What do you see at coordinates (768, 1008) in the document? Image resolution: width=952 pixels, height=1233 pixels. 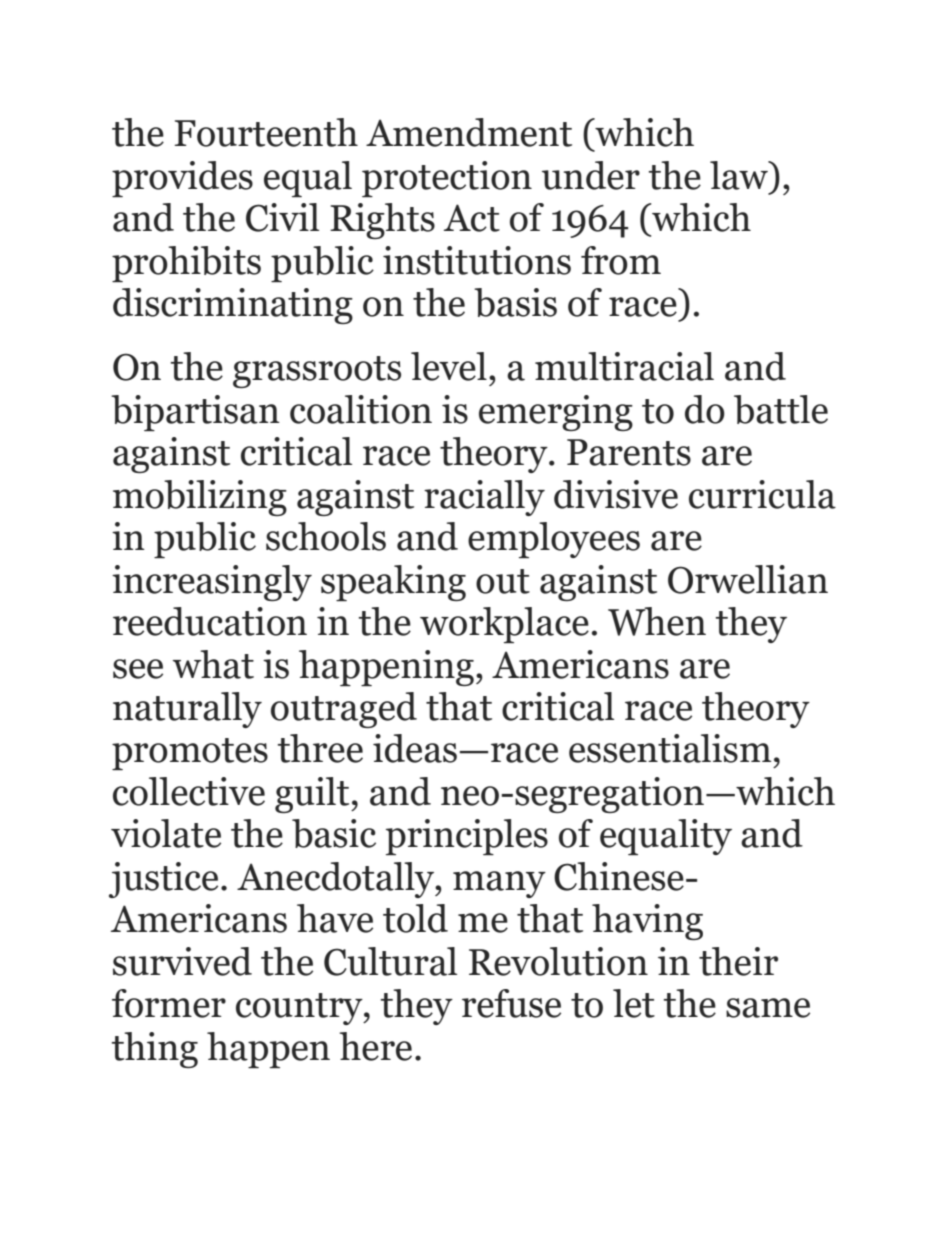 I see `same` at bounding box center [768, 1008].
